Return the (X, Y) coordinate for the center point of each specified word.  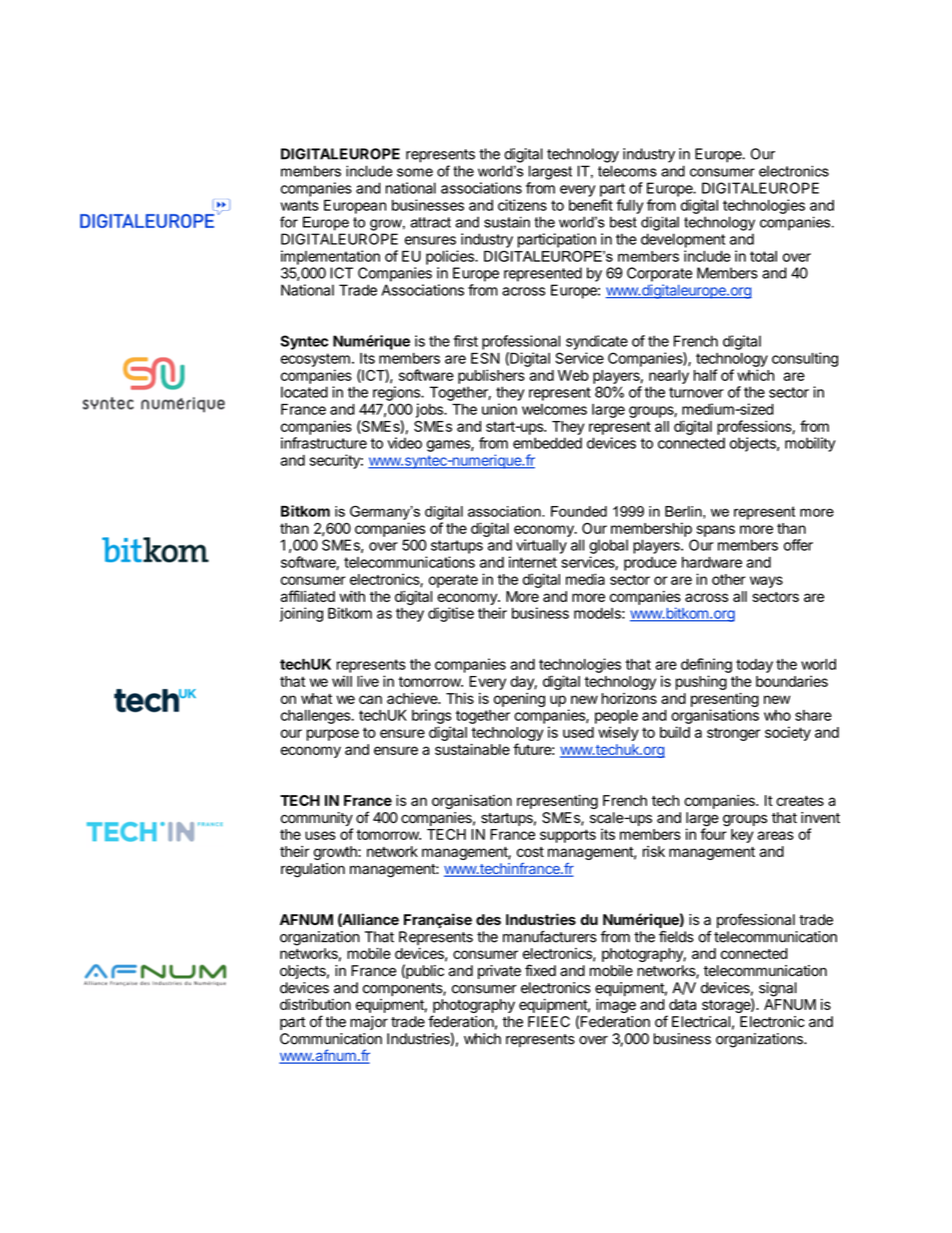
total (763, 256)
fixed (540, 970)
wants (300, 205)
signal (778, 989)
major (369, 1023)
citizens (522, 205)
